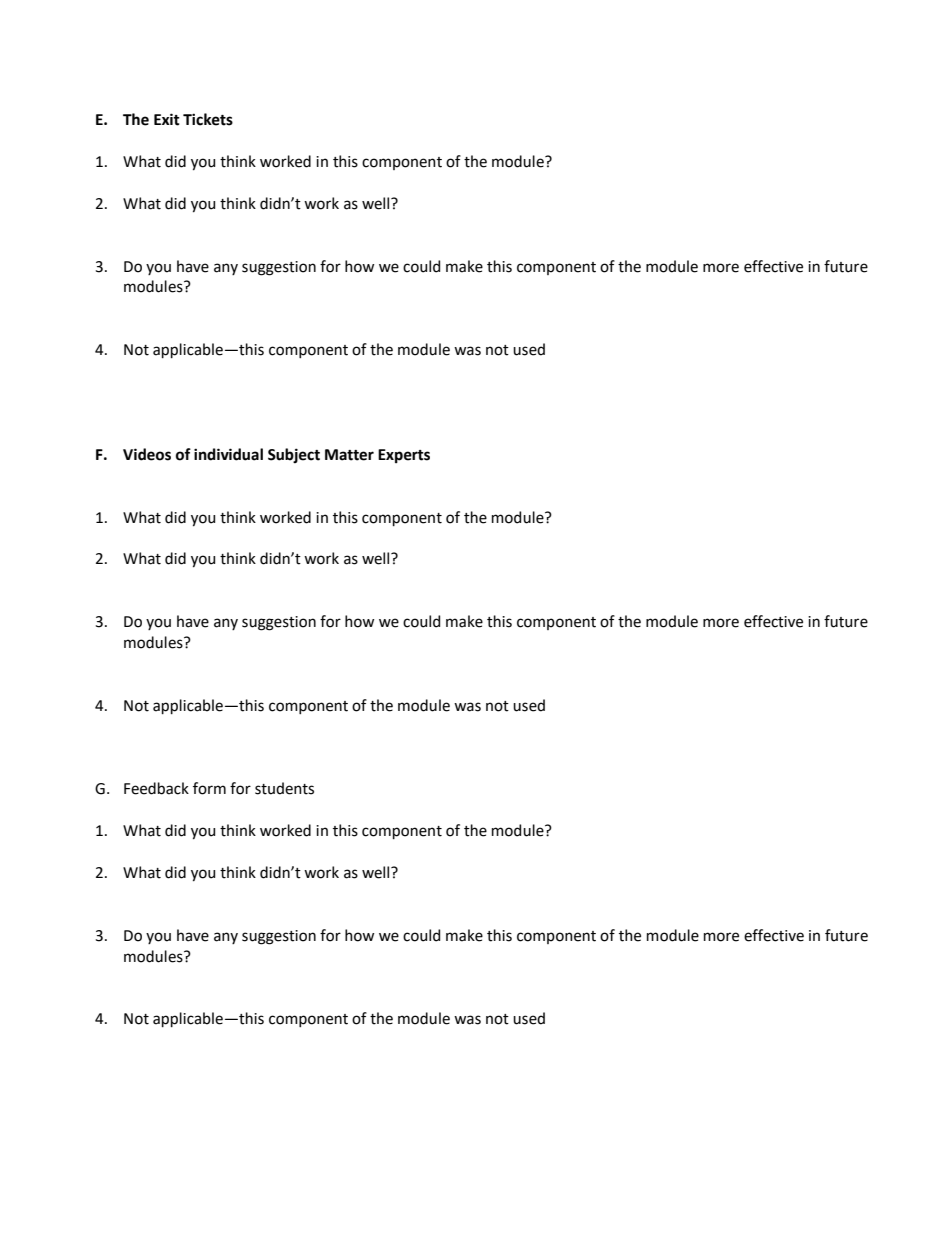 This document has width=952, height=1233. Describe the element at coordinates (208, 119) in the document. I see `Tickets` at that location.
